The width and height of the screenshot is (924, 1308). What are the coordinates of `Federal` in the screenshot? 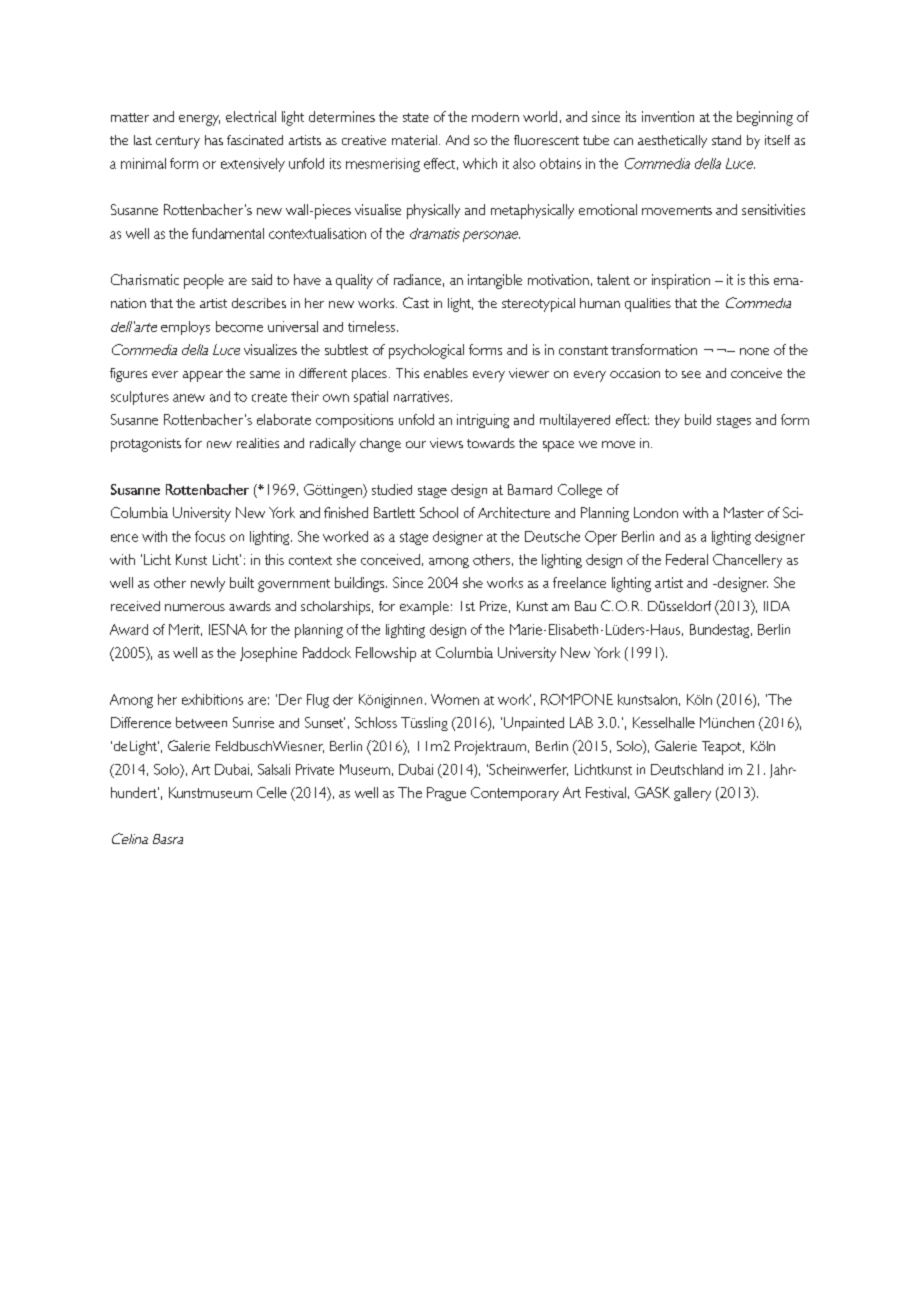 It's located at (687, 559).
